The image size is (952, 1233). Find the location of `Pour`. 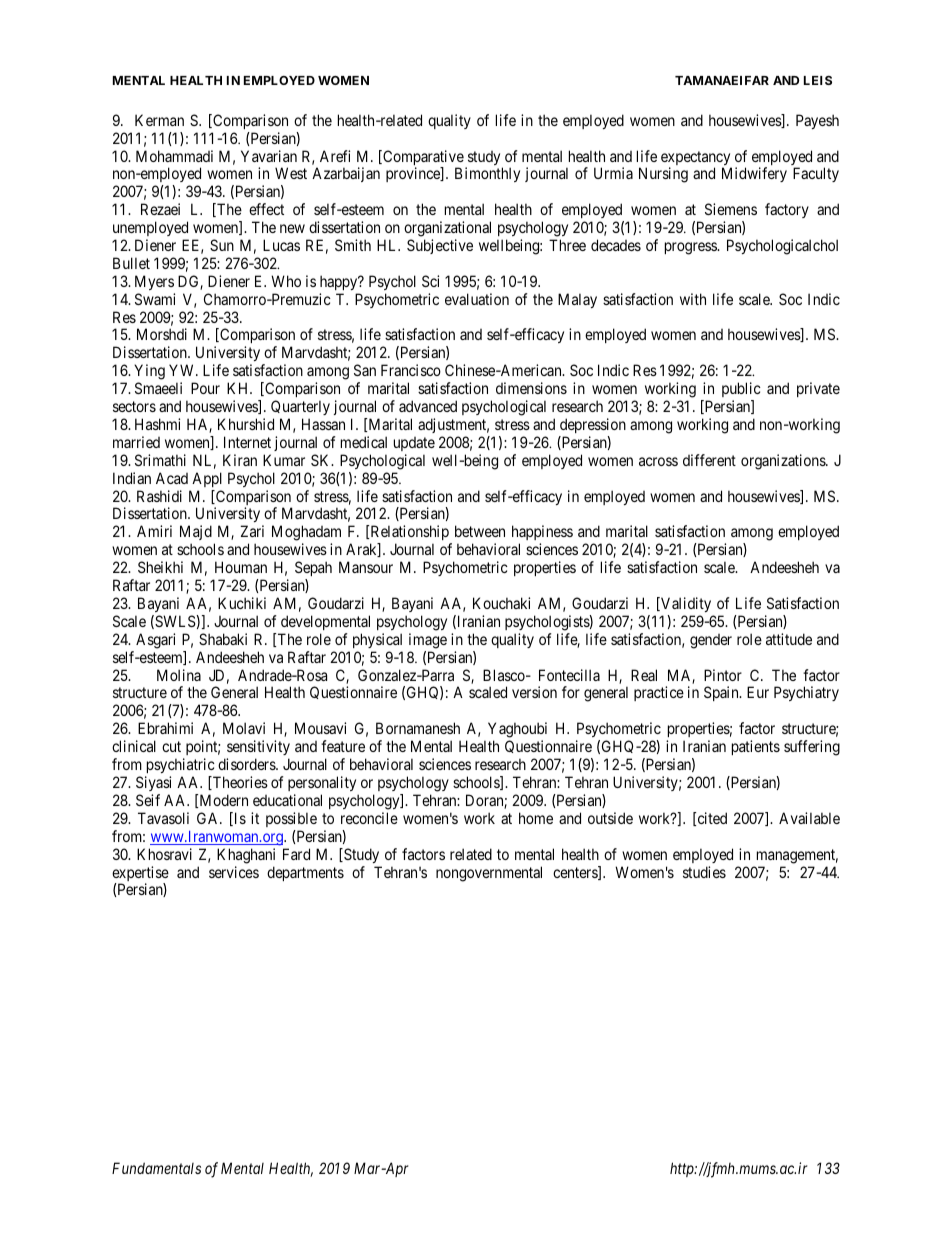

Pour is located at coordinates (205, 388).
